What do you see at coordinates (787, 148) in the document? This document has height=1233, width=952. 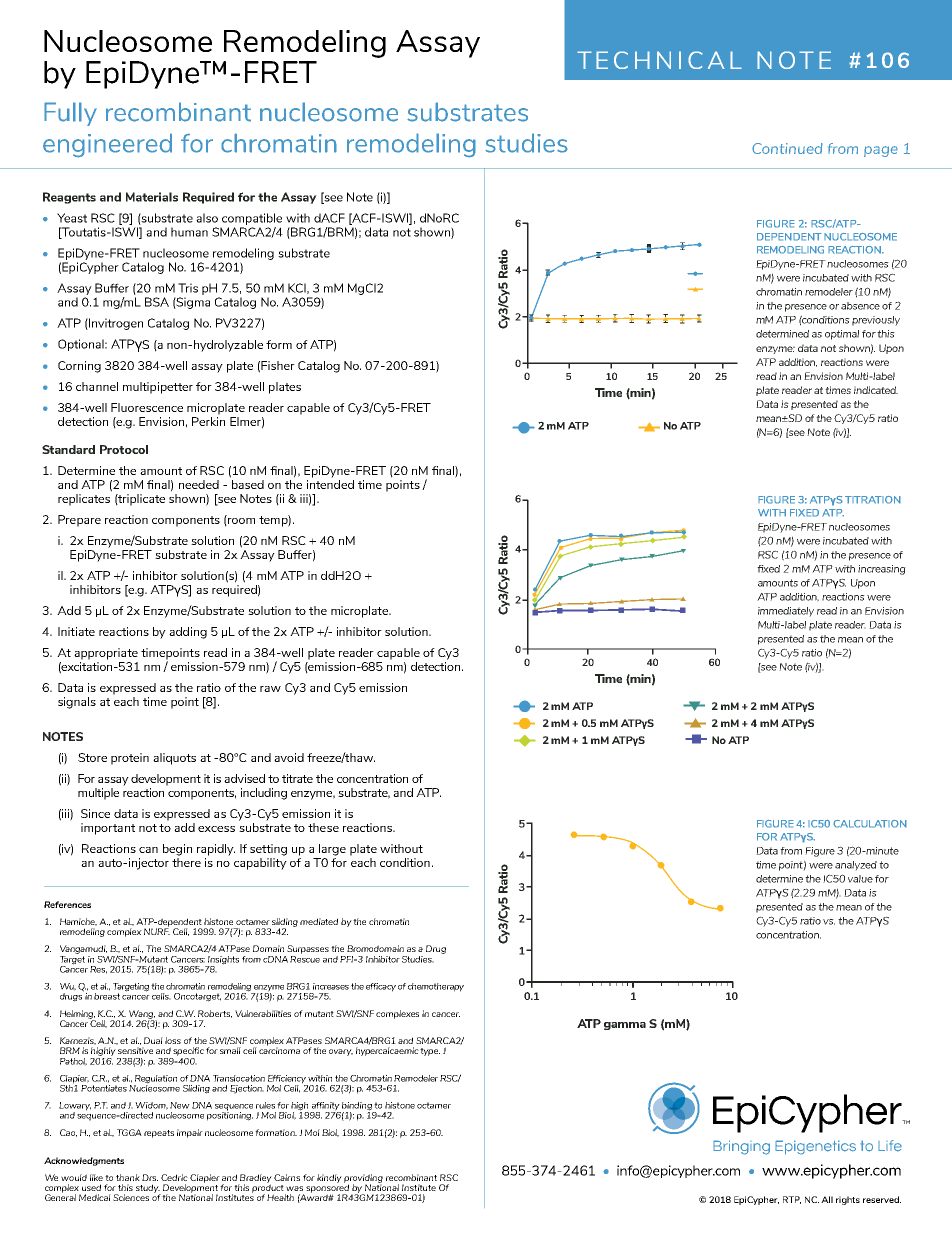 I see `Continued` at bounding box center [787, 148].
